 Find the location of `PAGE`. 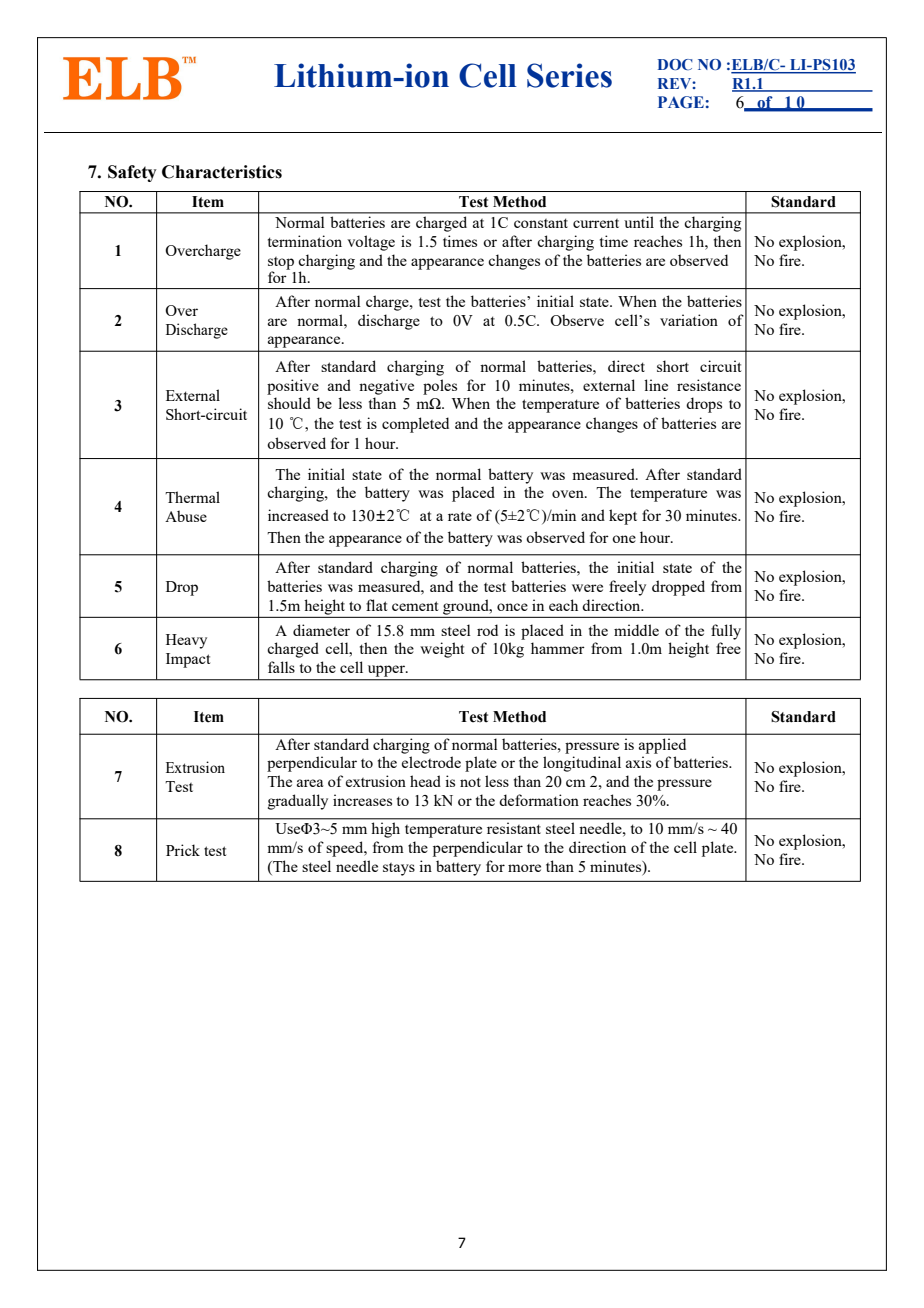

PAGE is located at coordinates (681, 102).
